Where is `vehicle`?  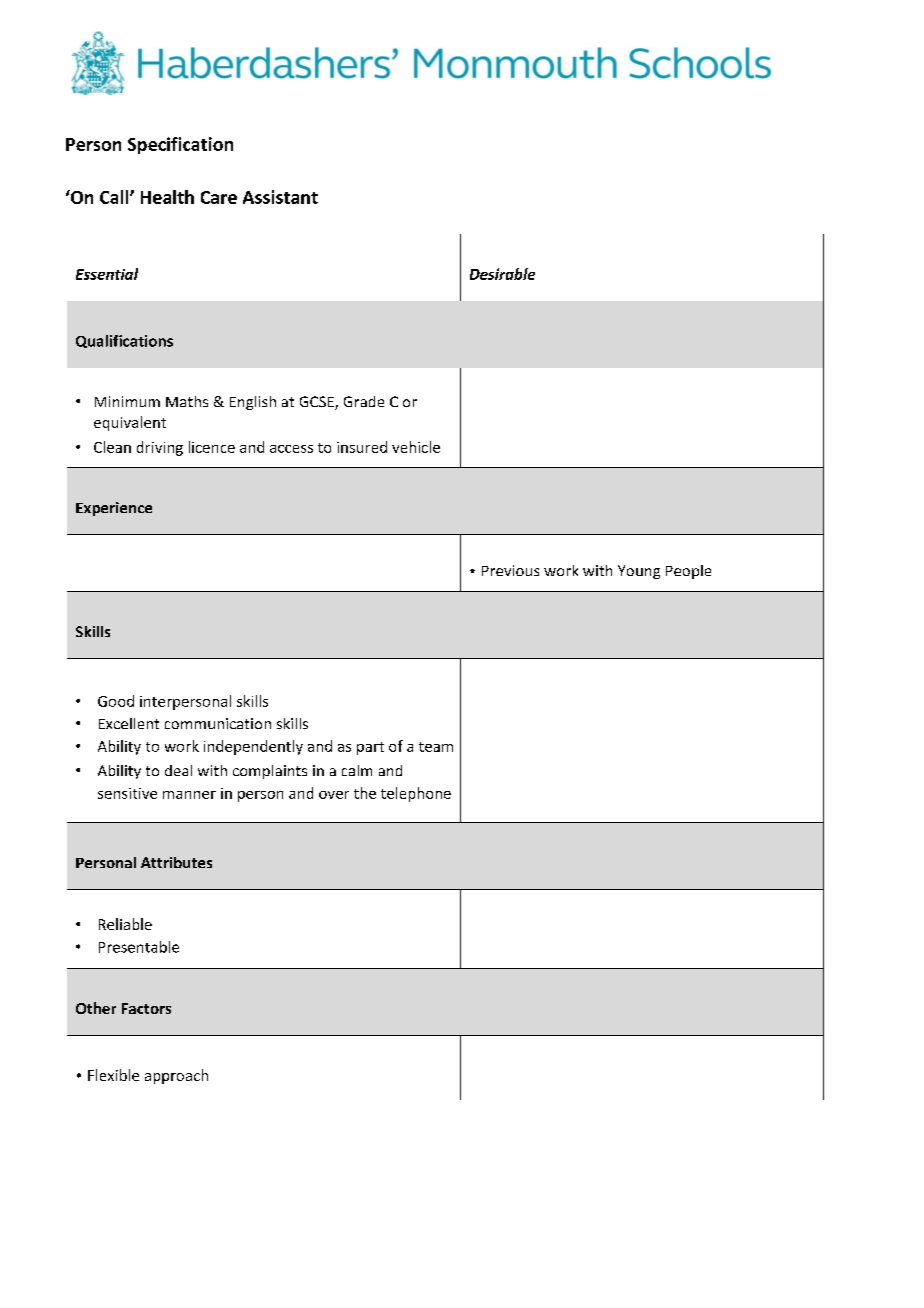
vehicle is located at coordinates (416, 447).
